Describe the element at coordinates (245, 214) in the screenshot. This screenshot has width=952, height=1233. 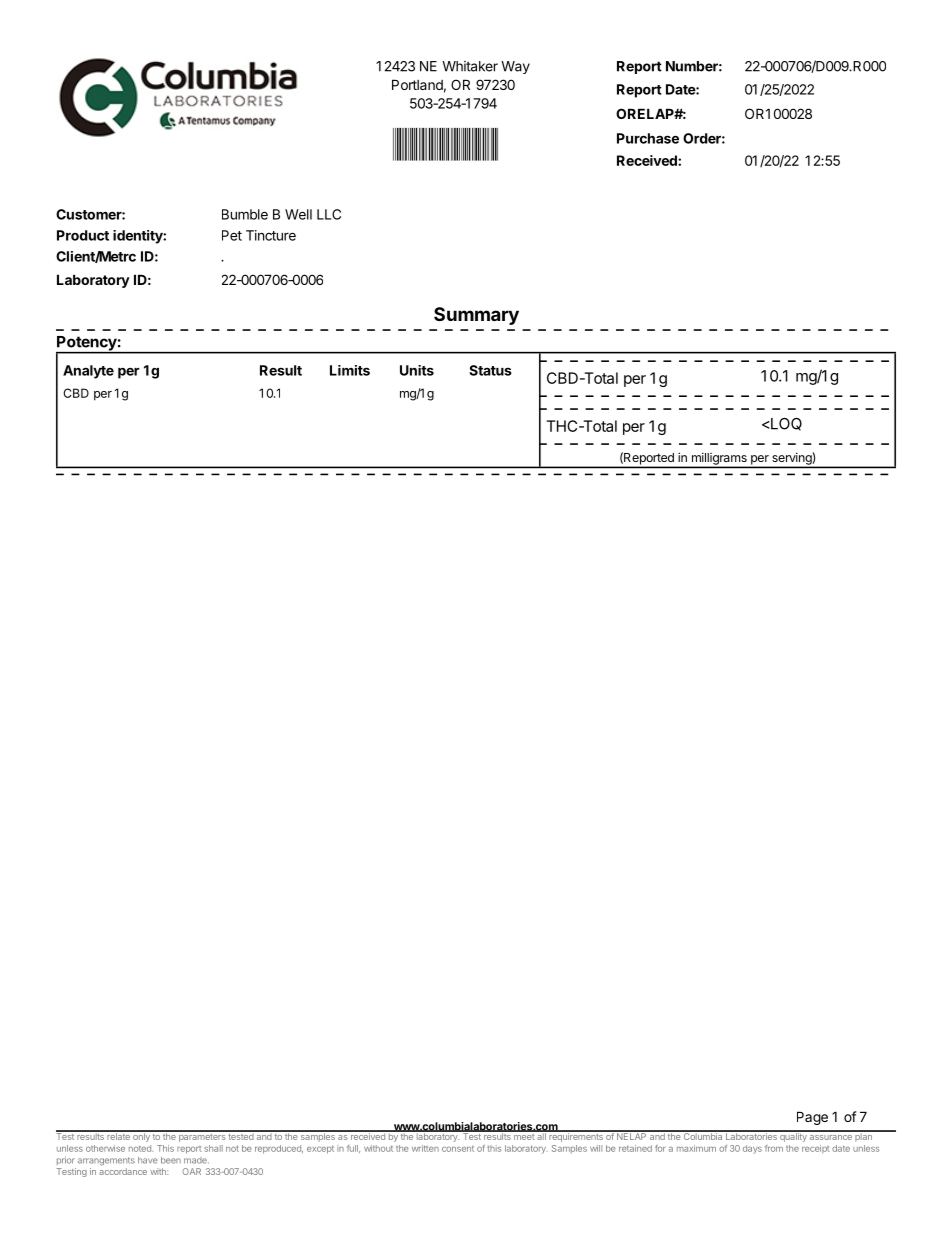
I see `Bumble` at that location.
